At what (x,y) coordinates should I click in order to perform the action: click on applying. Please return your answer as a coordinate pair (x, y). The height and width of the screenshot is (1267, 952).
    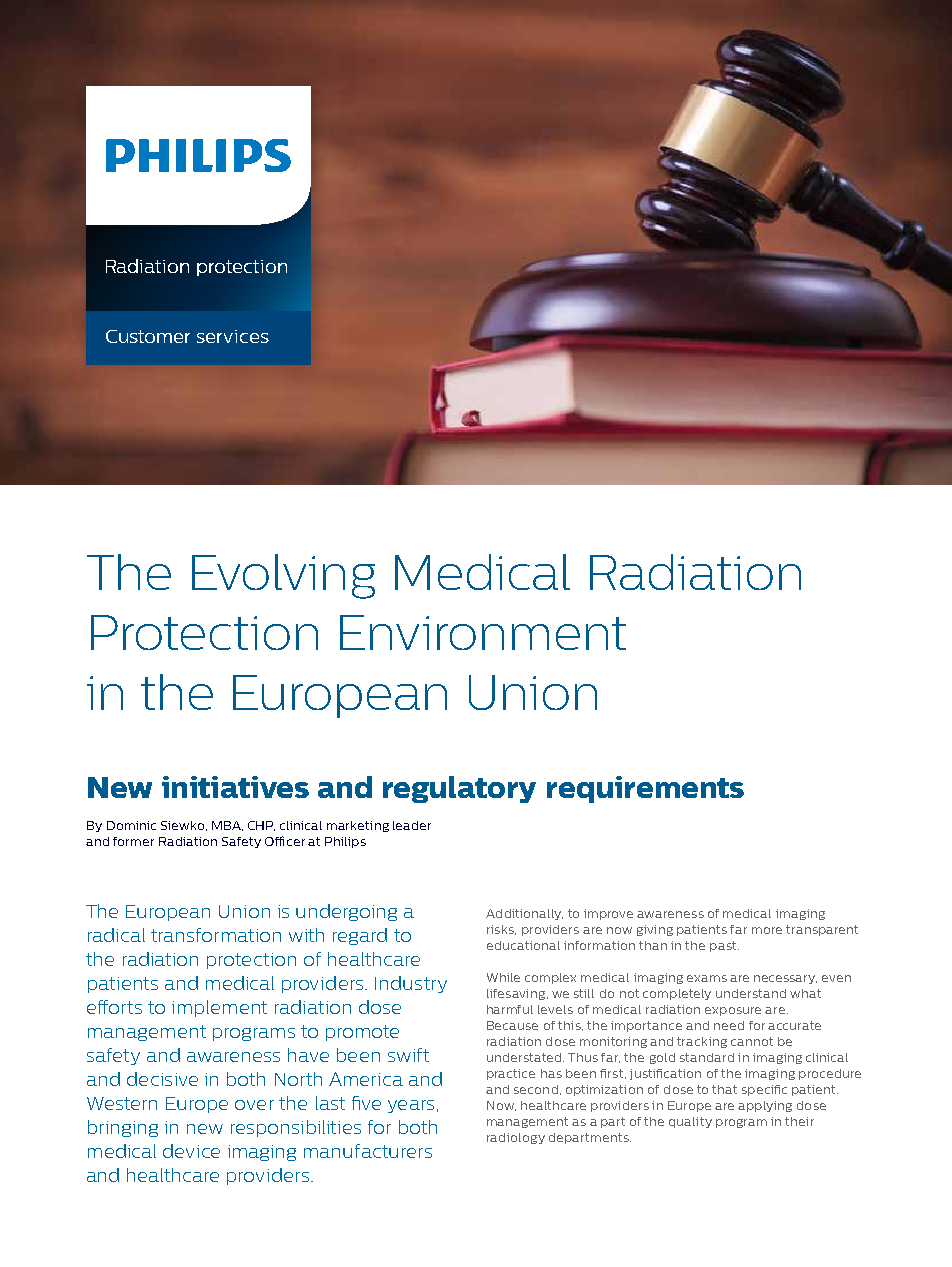
    Looking at the image, I should click on (765, 1106).
